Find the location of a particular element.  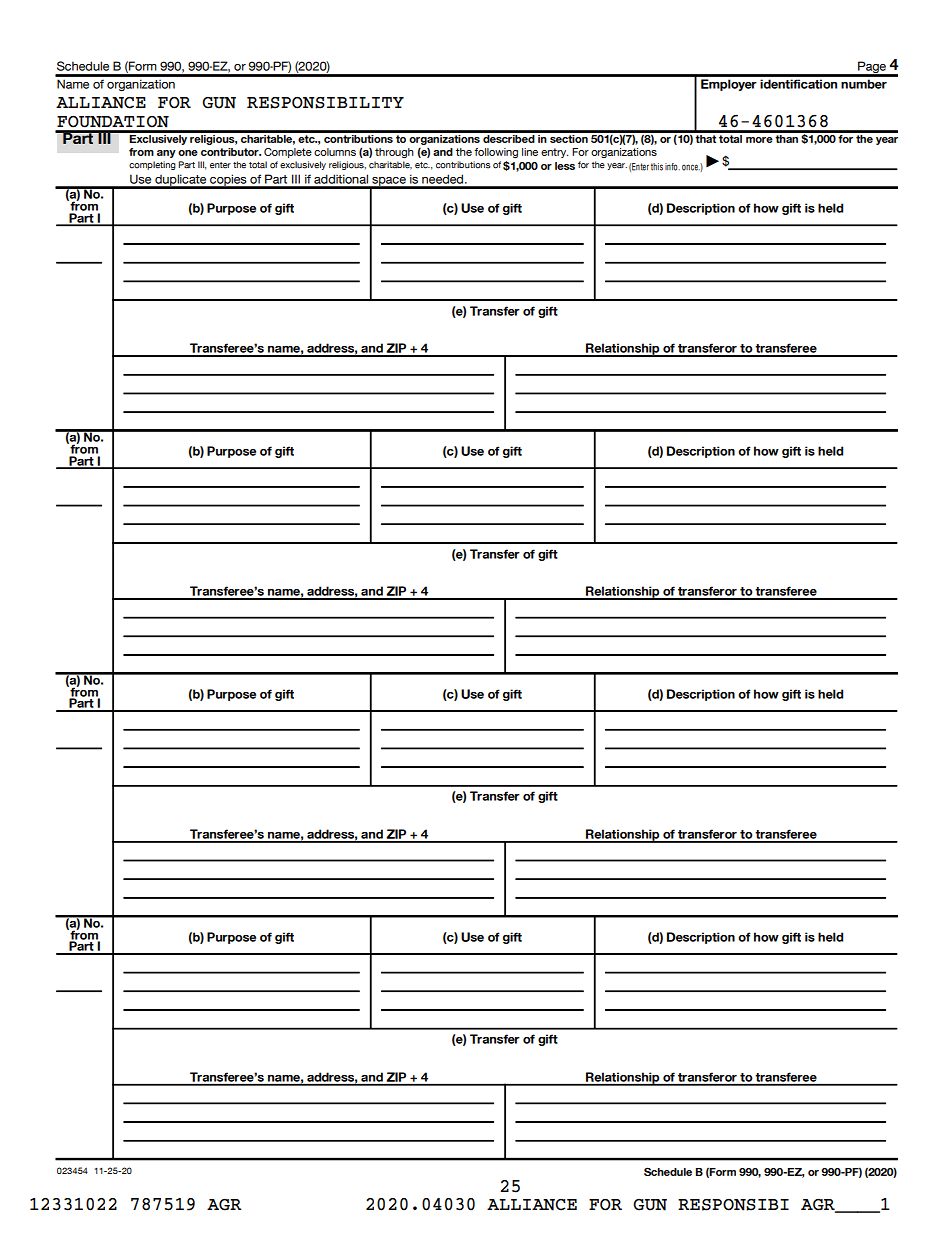

line is located at coordinates (530, 152).
